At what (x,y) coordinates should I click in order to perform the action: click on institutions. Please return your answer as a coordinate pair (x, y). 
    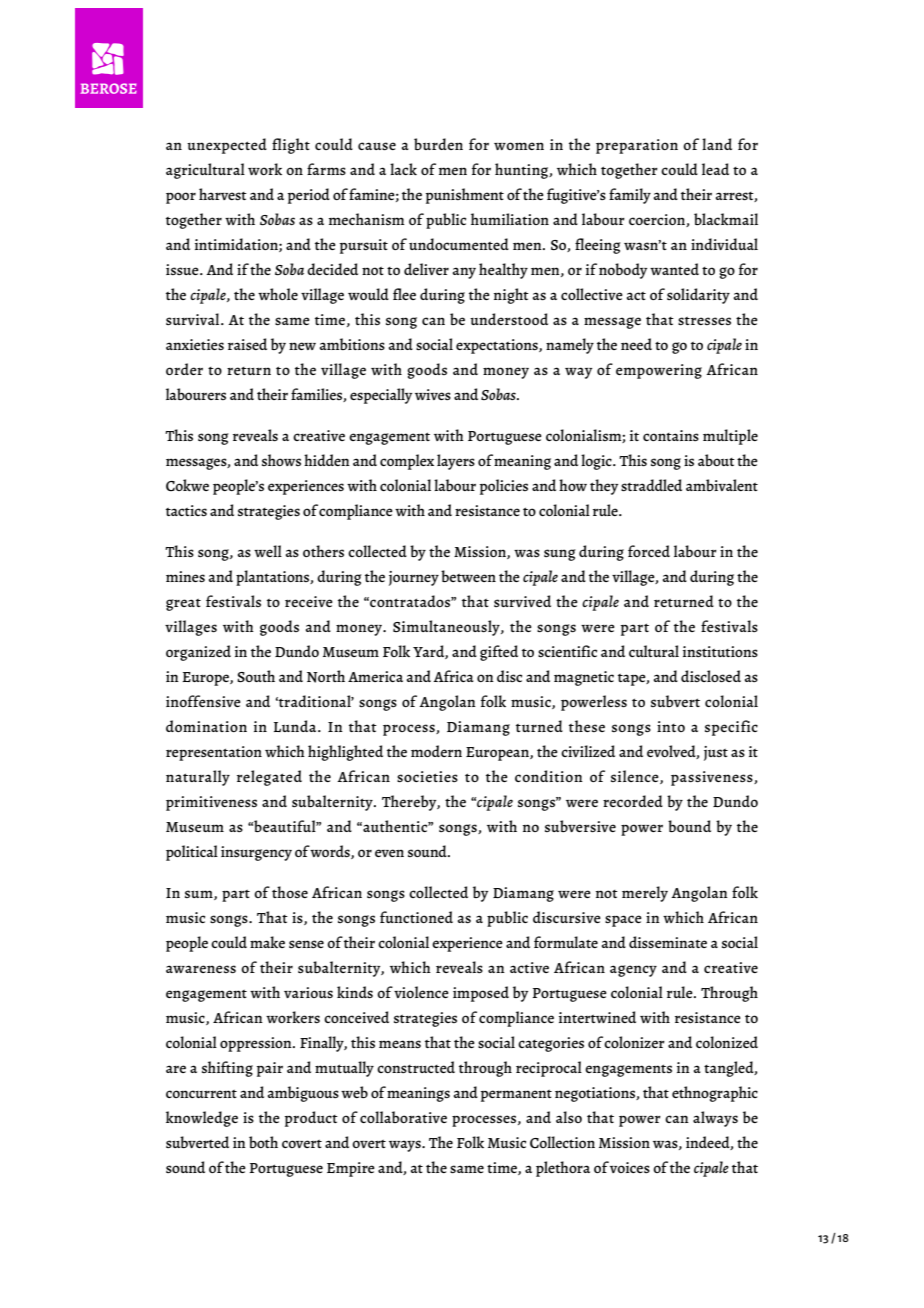
    Looking at the image, I should click on (720, 651).
